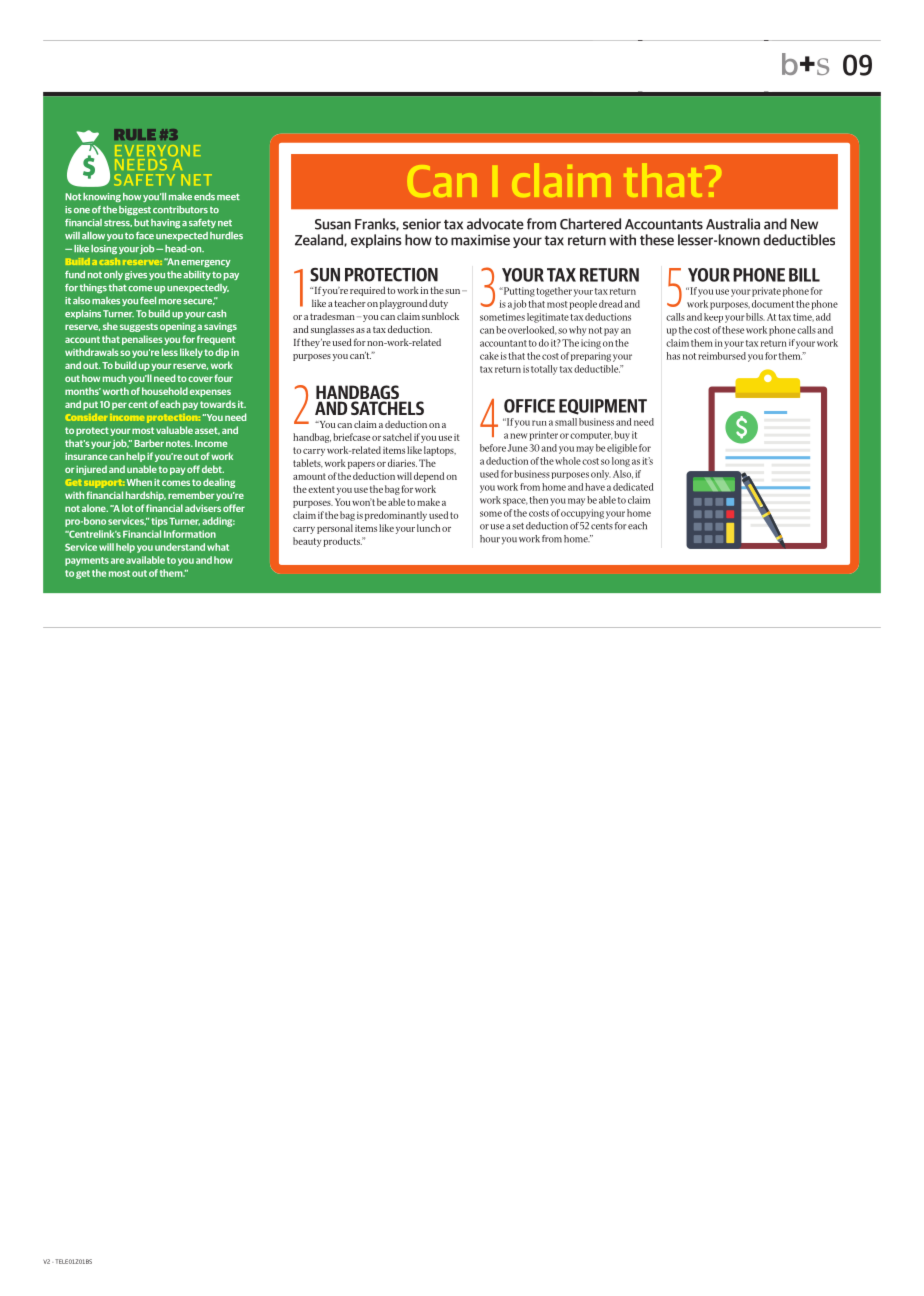  I want to click on laptops, so click(440, 451).
